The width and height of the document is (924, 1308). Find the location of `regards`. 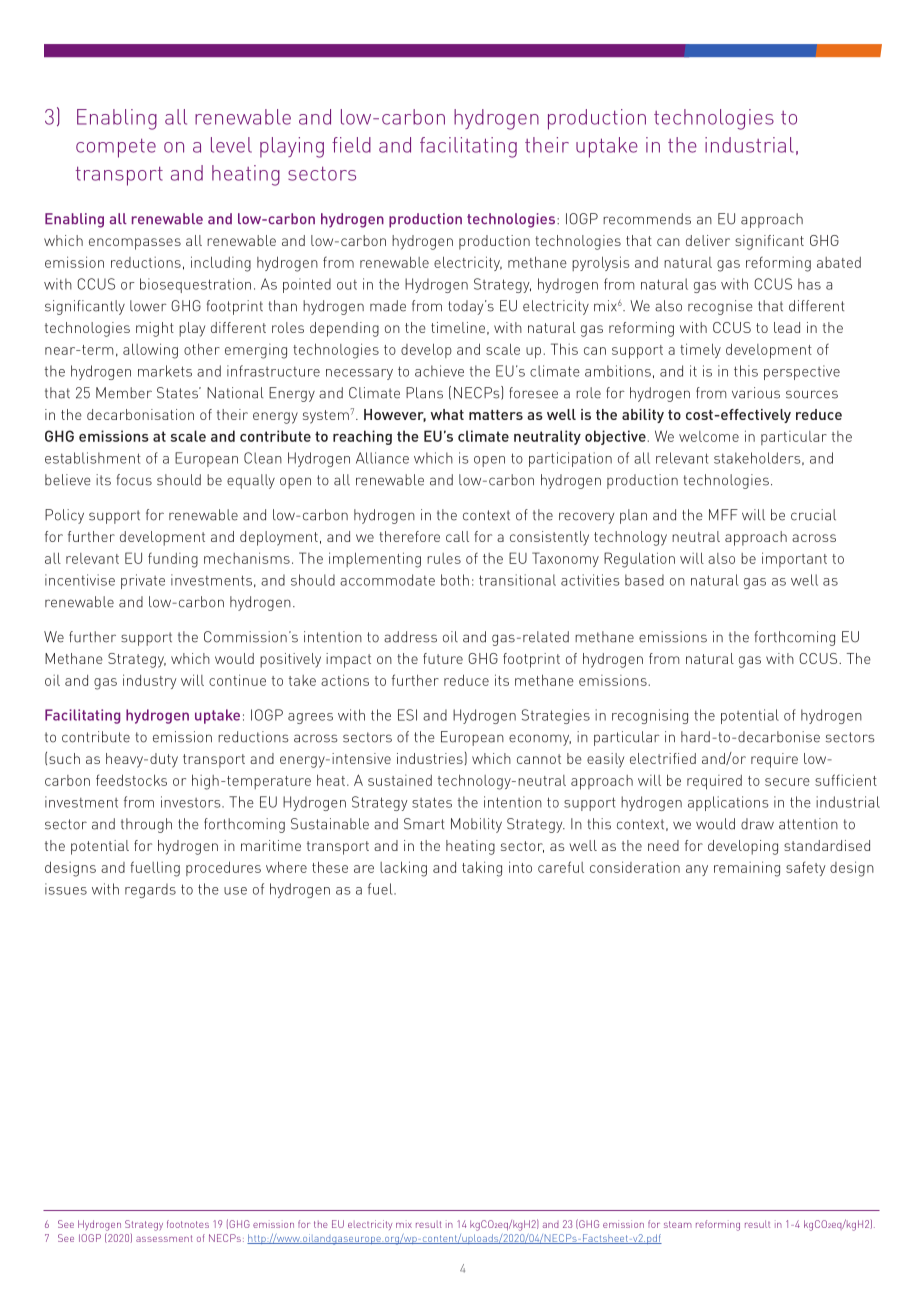

regards is located at coordinates (150, 890).
